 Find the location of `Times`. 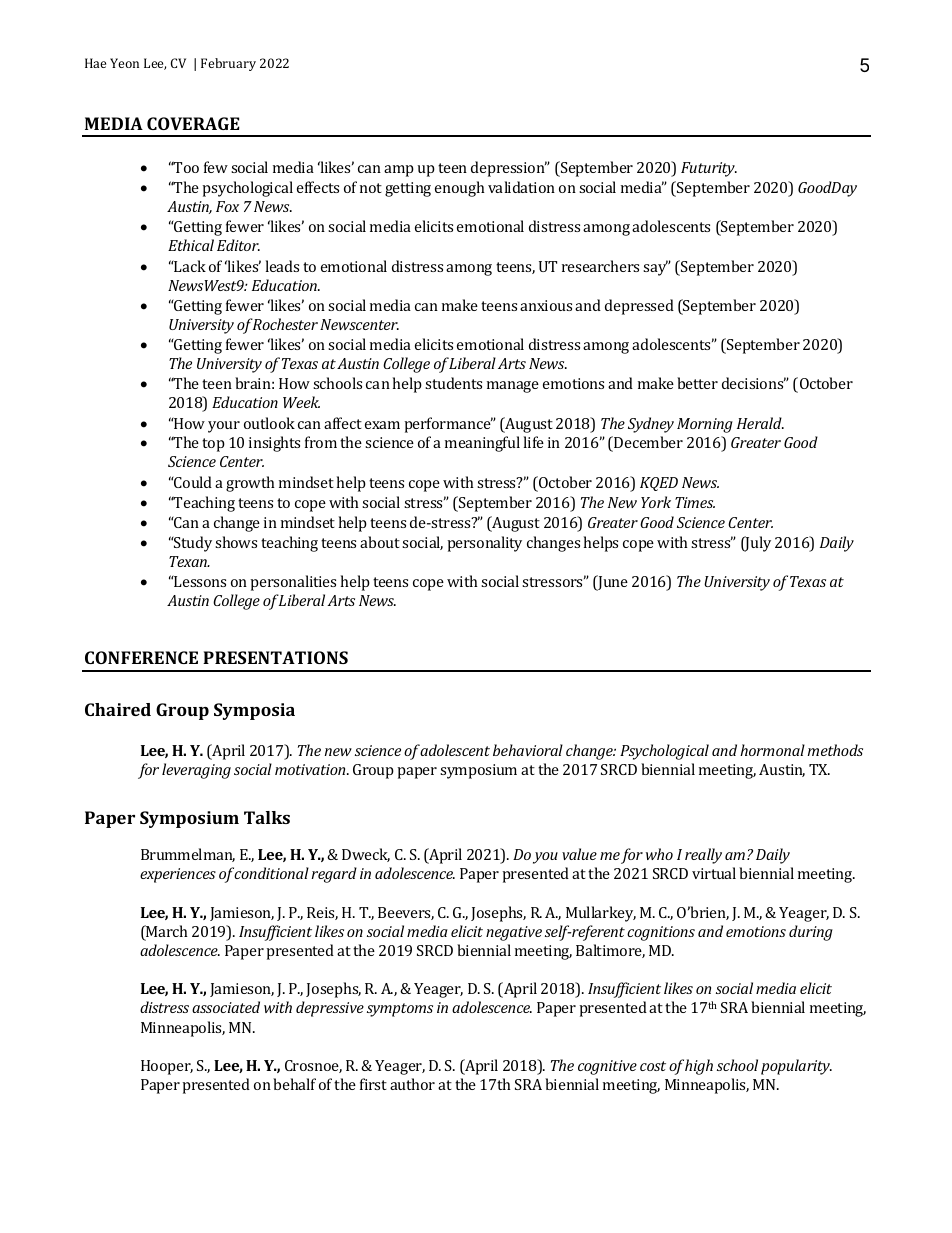

Times is located at coordinates (695, 502).
